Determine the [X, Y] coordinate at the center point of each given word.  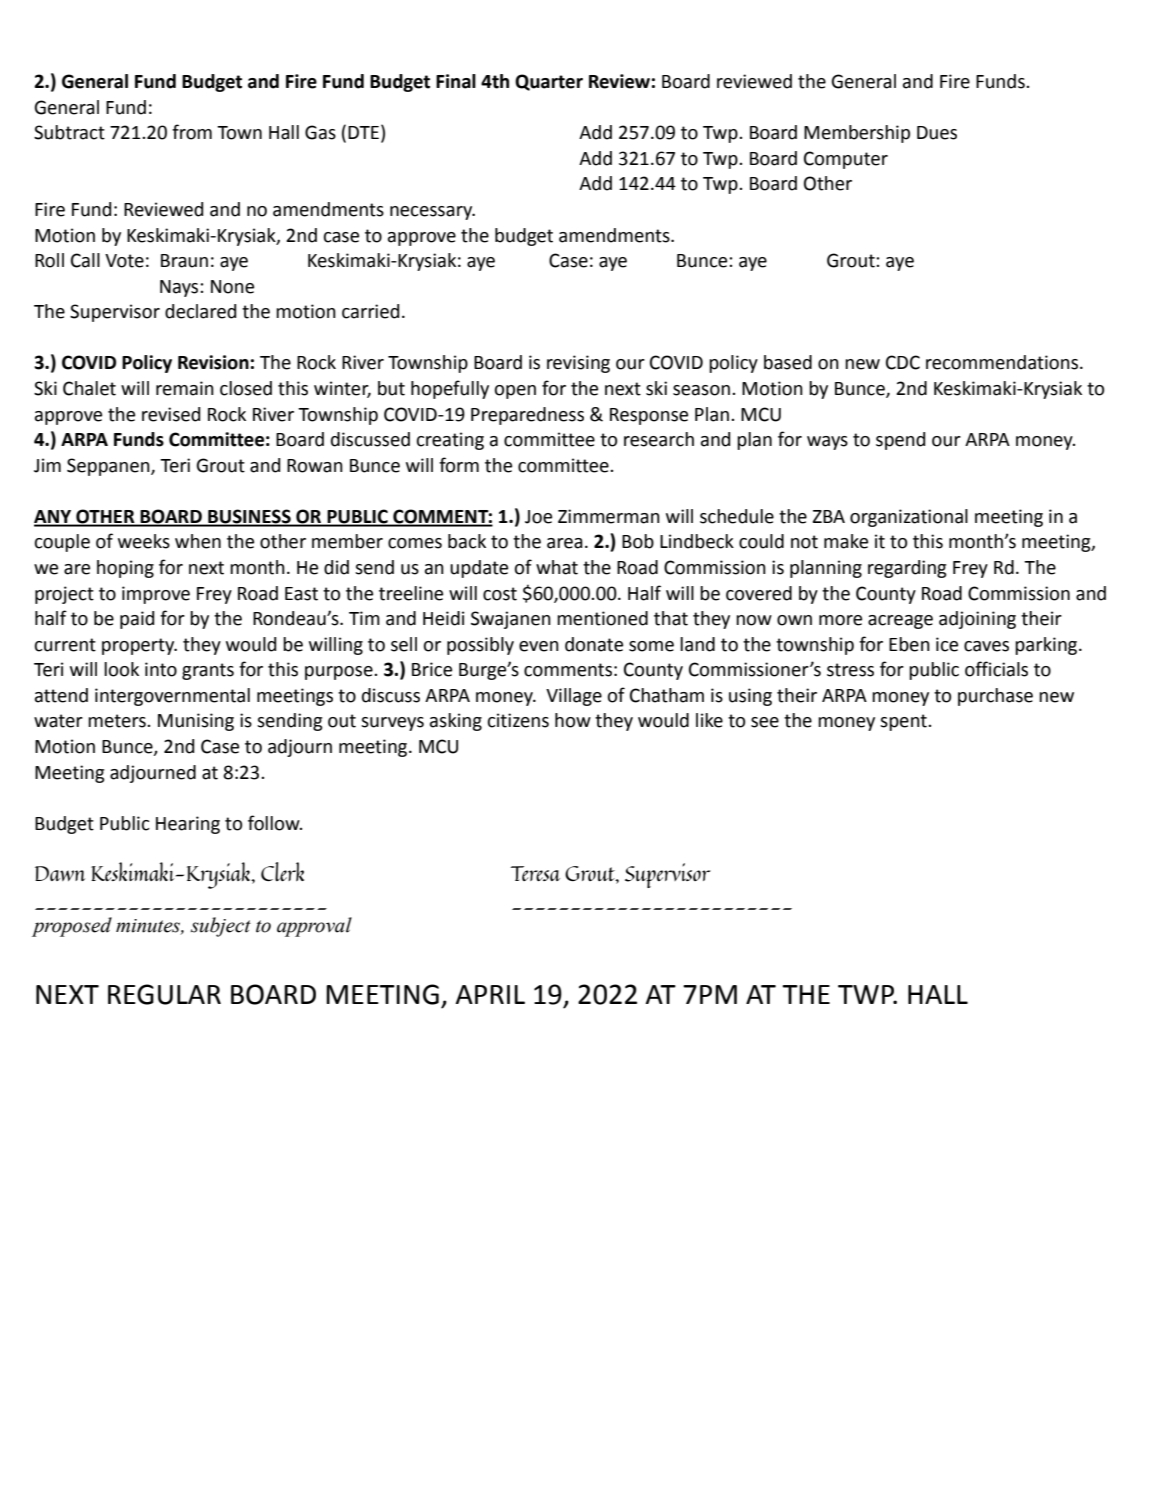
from [192, 132]
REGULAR [164, 994]
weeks [144, 541]
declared [200, 311]
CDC [903, 362]
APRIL [490, 994]
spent [904, 722]
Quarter [549, 82]
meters [118, 721]
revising [578, 364]
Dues [937, 133]
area [565, 543]
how [573, 720]
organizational [909, 518]
